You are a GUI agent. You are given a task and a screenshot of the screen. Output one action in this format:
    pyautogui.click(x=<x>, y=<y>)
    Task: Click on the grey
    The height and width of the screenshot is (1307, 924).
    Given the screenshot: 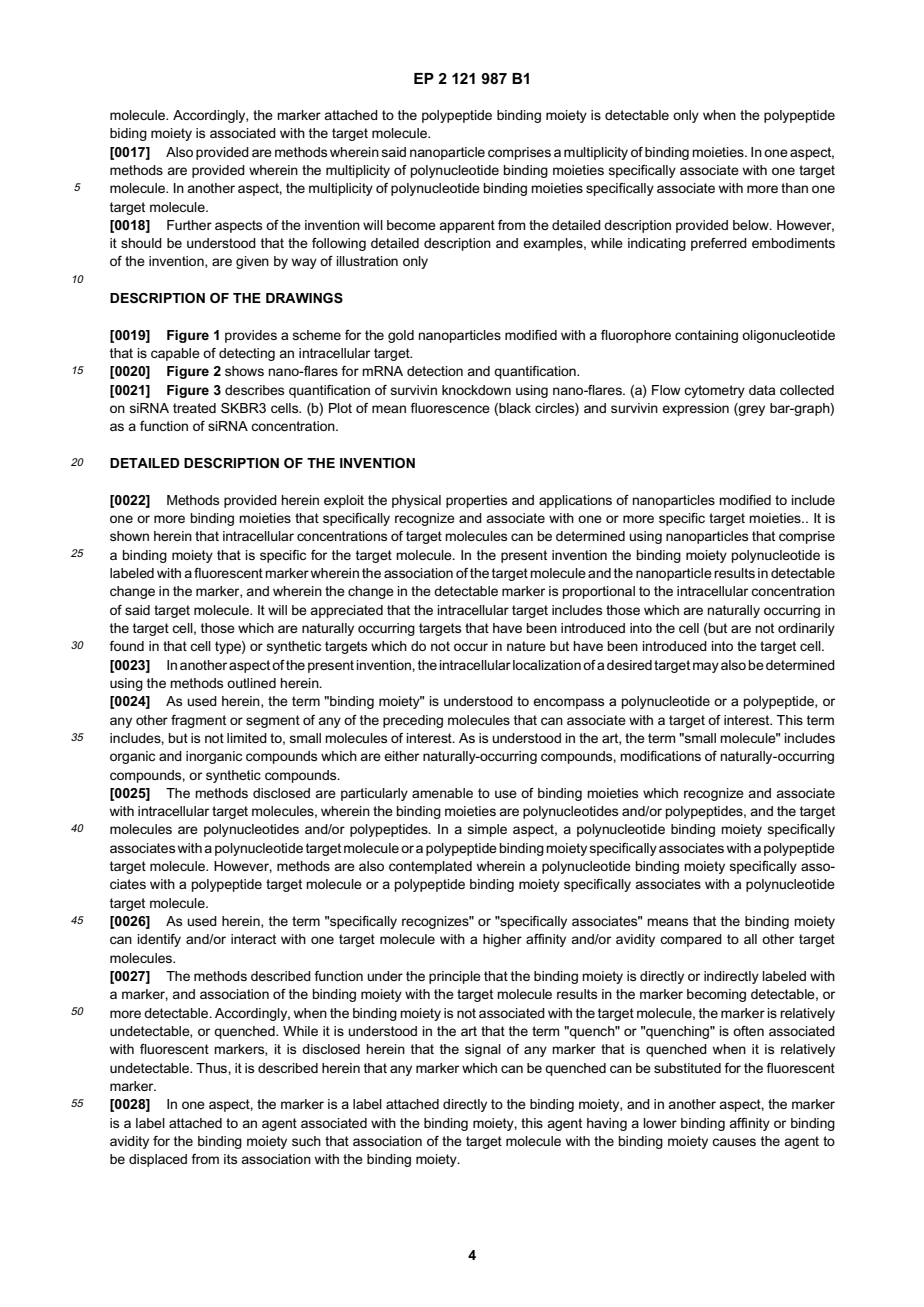 What is the action you would take?
    pyautogui.click(x=751, y=409)
